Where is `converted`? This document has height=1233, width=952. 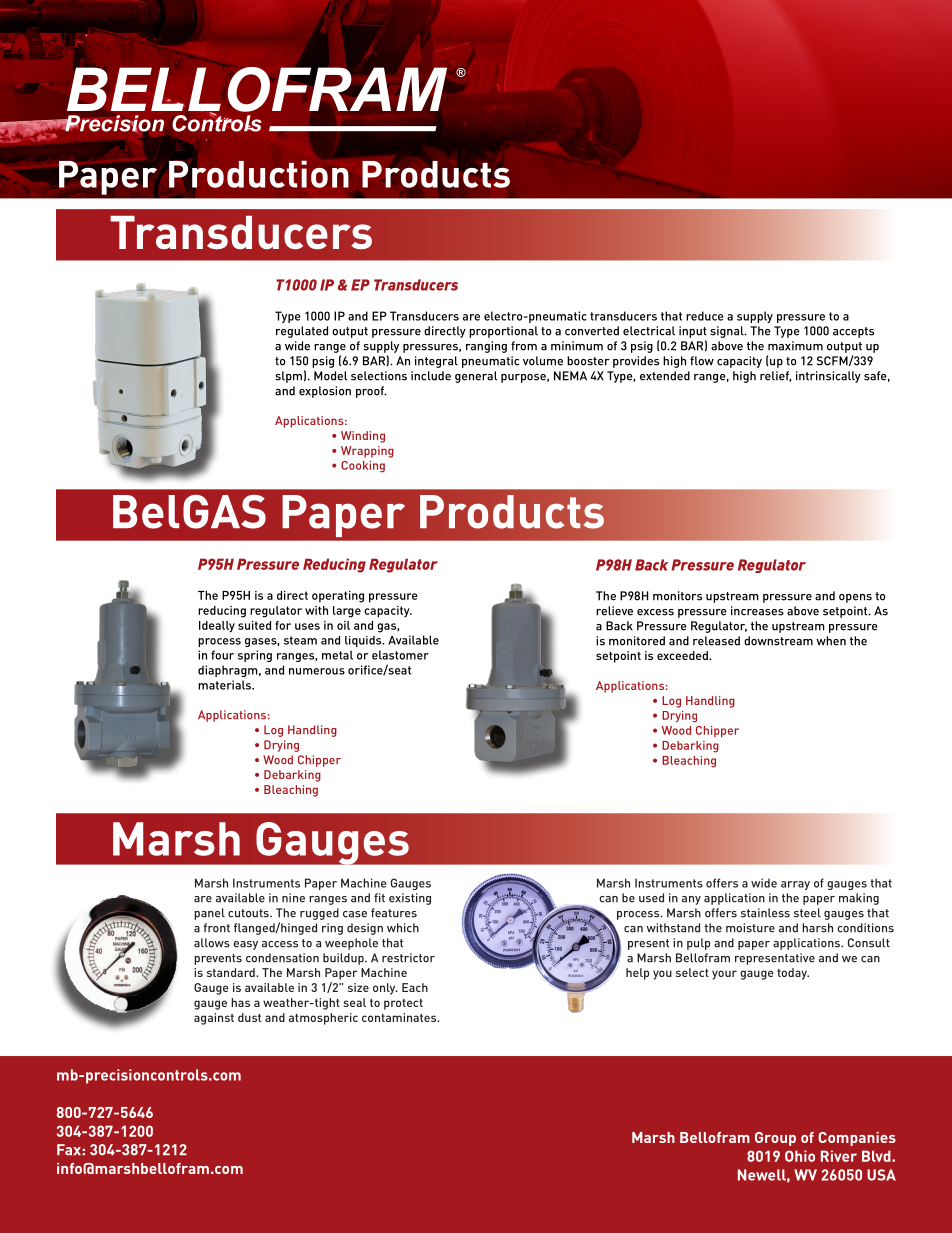 converted is located at coordinates (592, 331).
